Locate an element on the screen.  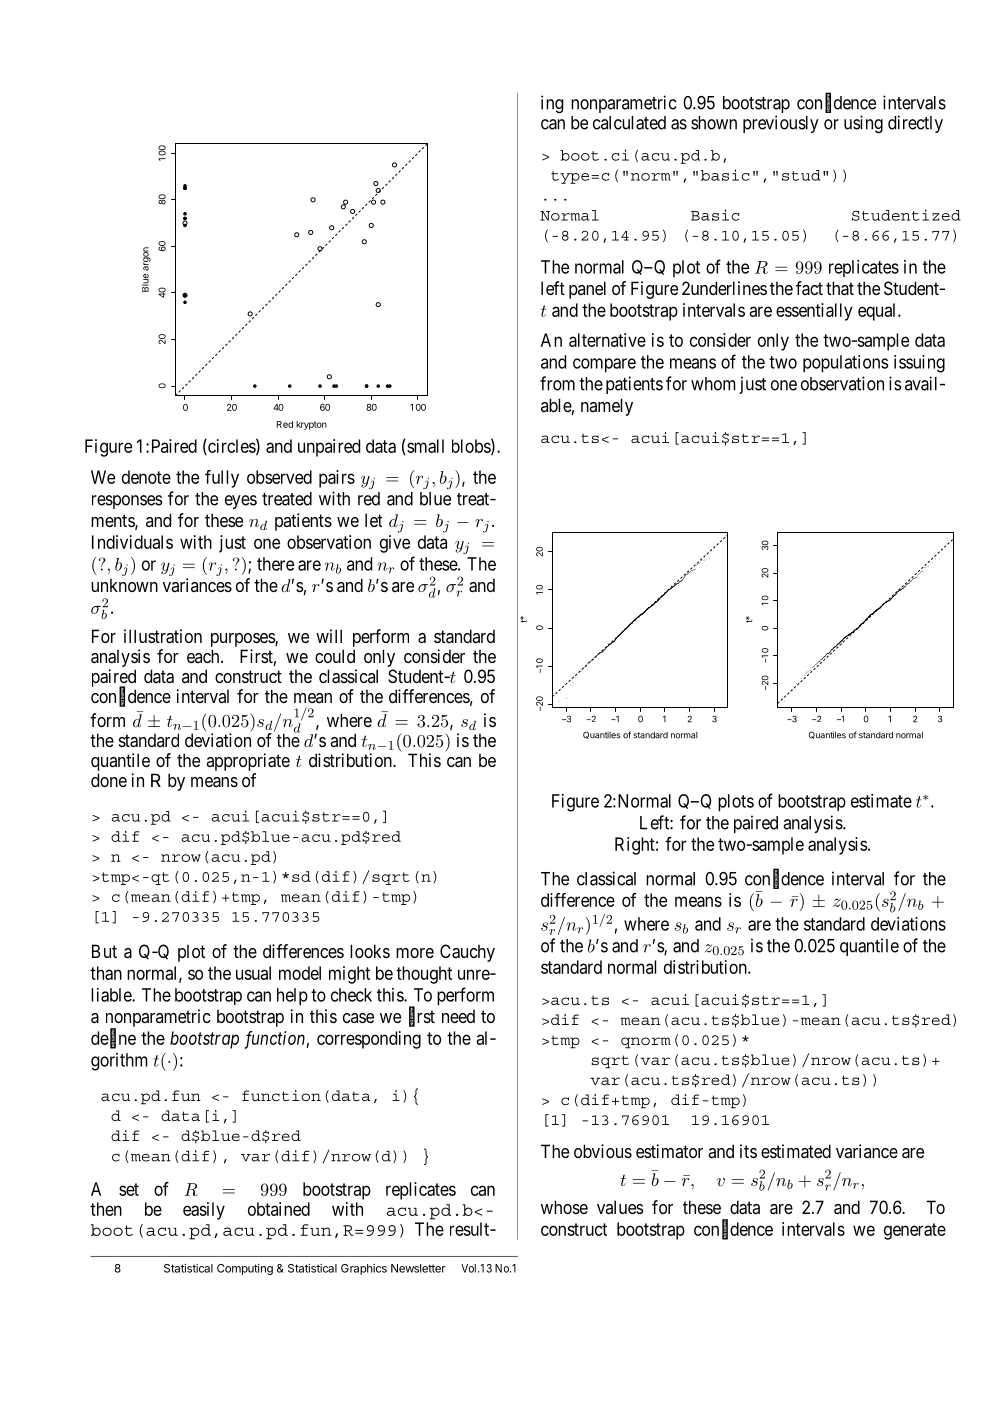
whom is located at coordinates (713, 384).
